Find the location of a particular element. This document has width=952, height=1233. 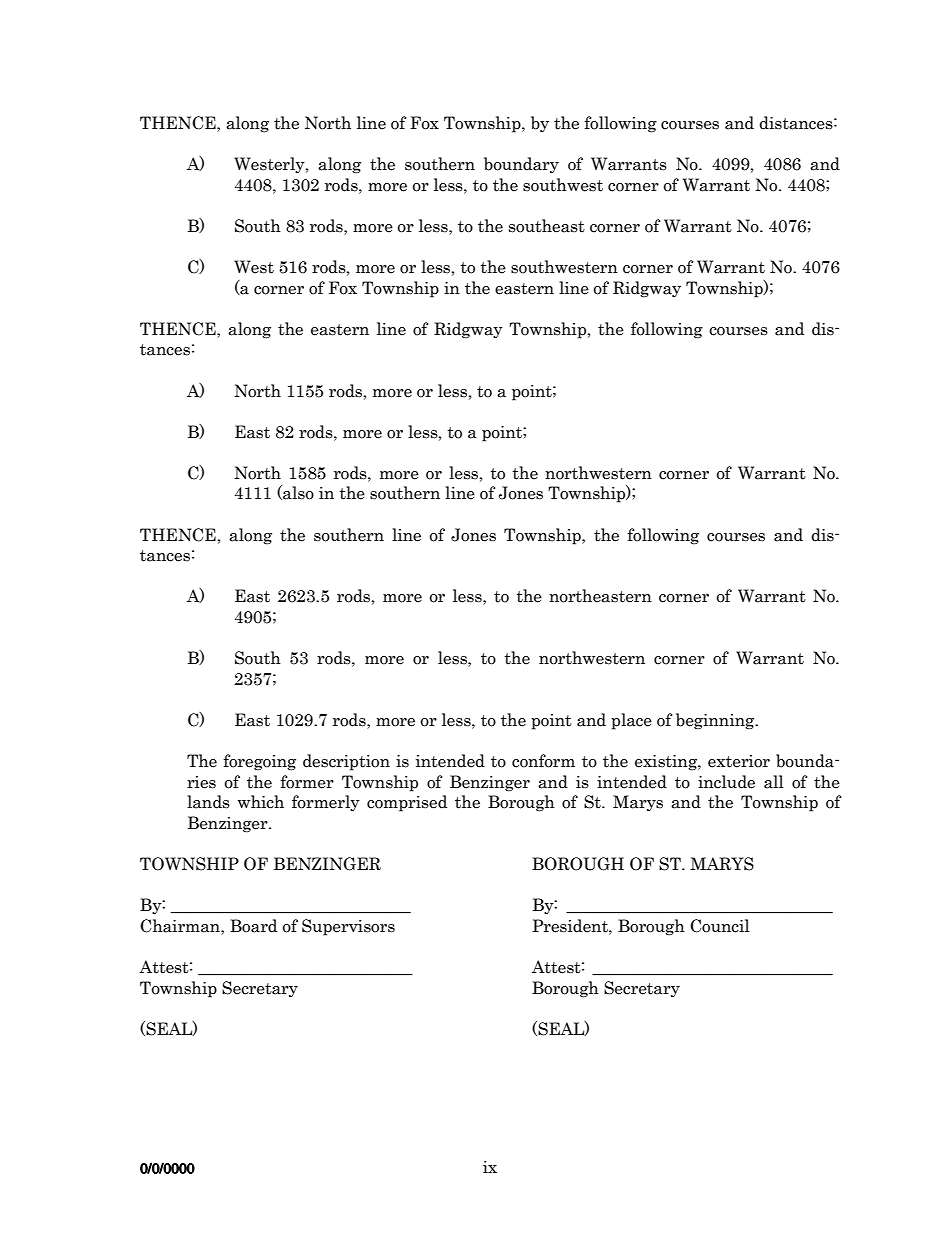

description is located at coordinates (346, 762).
